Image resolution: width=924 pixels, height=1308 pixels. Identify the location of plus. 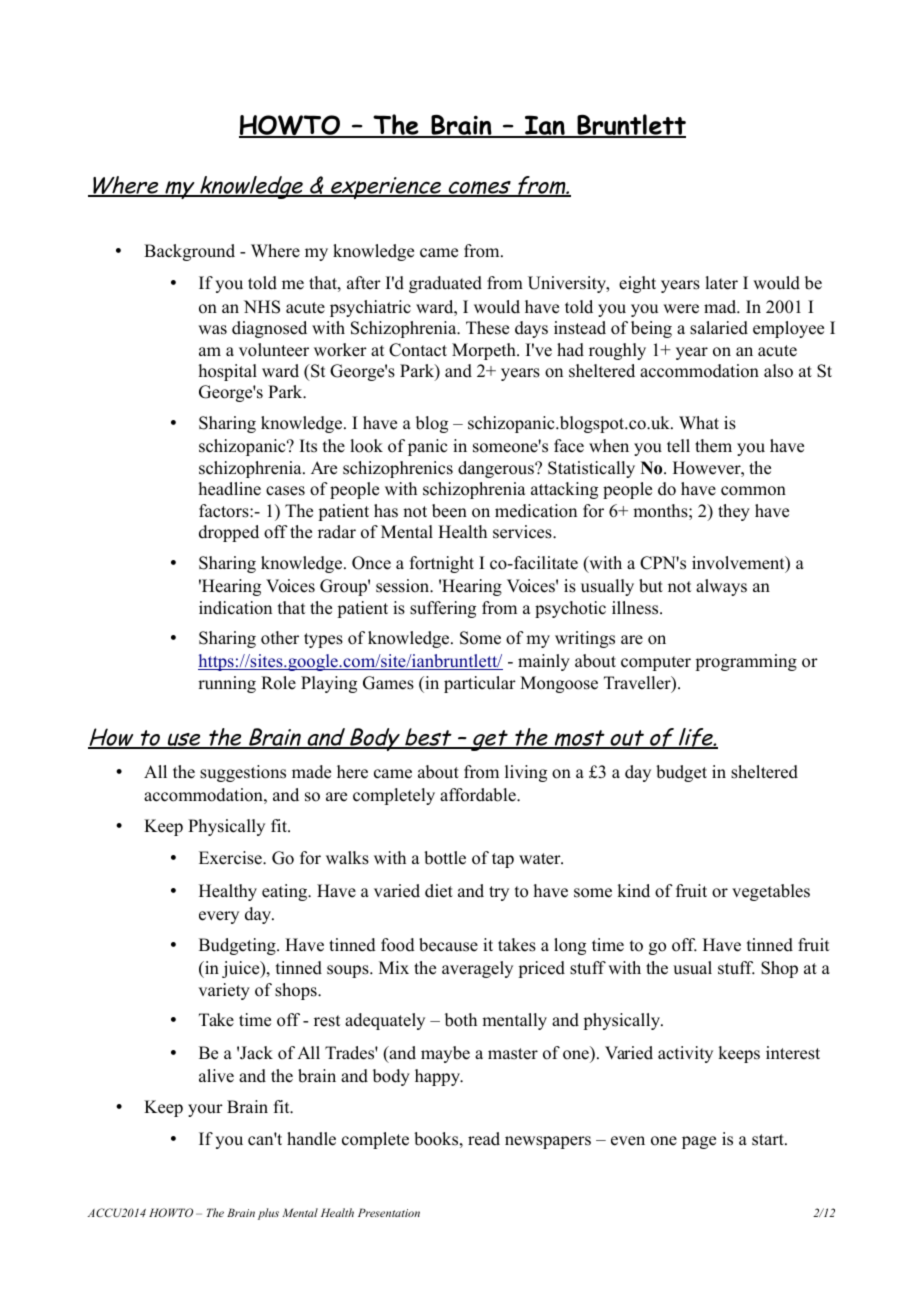
(268, 1214).
